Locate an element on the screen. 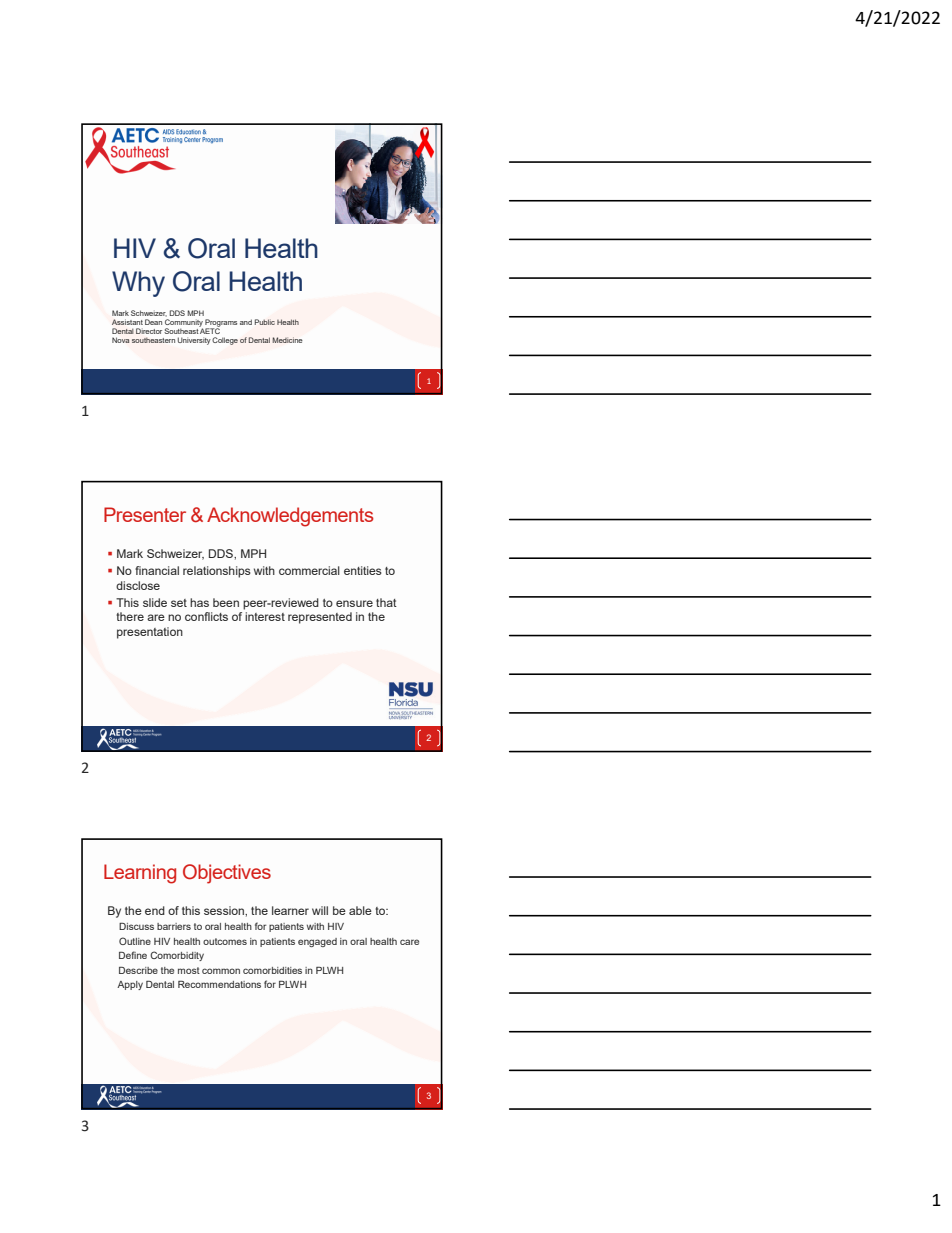  presentation is located at coordinates (150, 633).
